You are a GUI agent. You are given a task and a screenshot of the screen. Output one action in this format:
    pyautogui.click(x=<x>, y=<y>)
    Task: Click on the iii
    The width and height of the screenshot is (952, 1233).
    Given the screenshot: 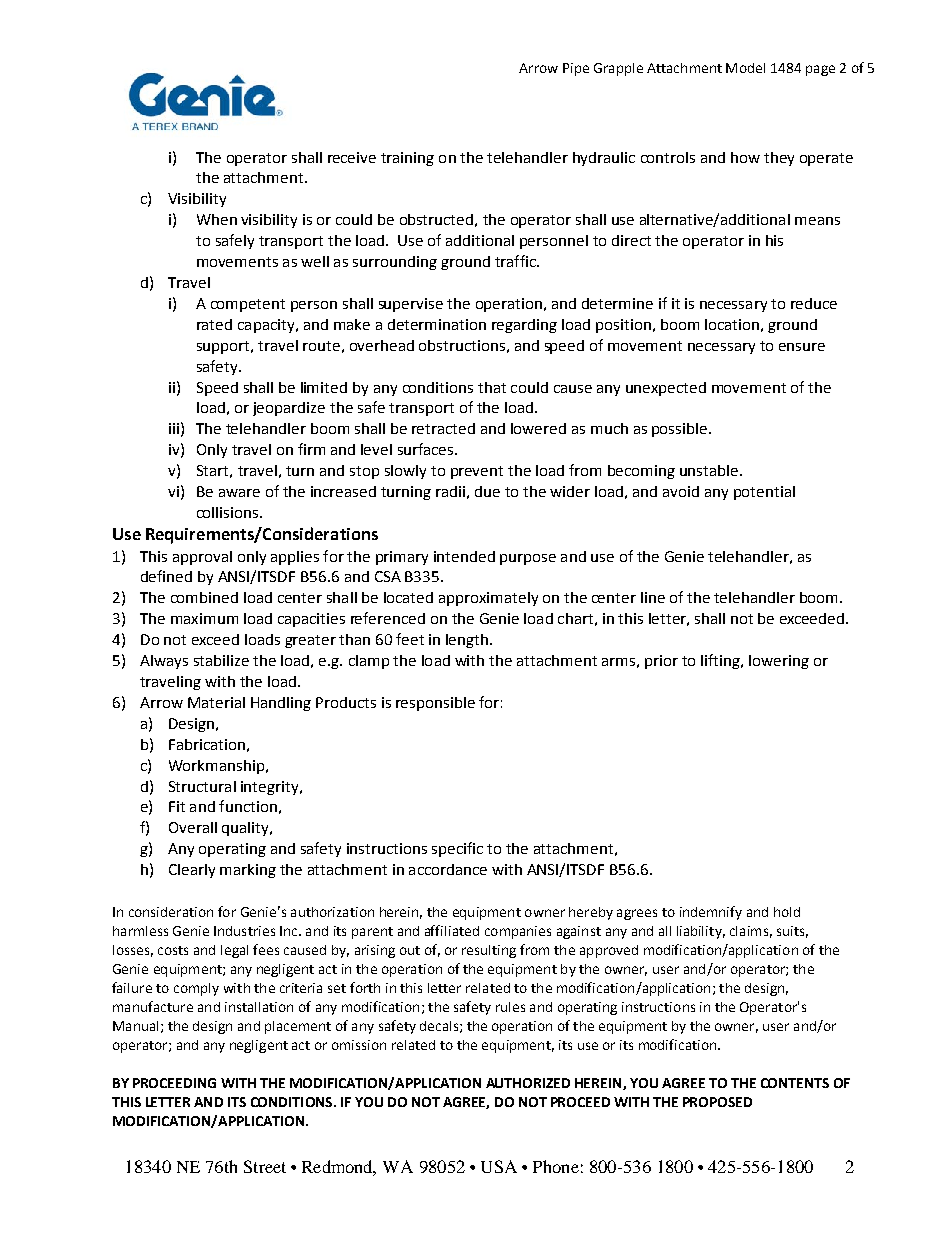 What is the action you would take?
    pyautogui.click(x=174, y=428)
